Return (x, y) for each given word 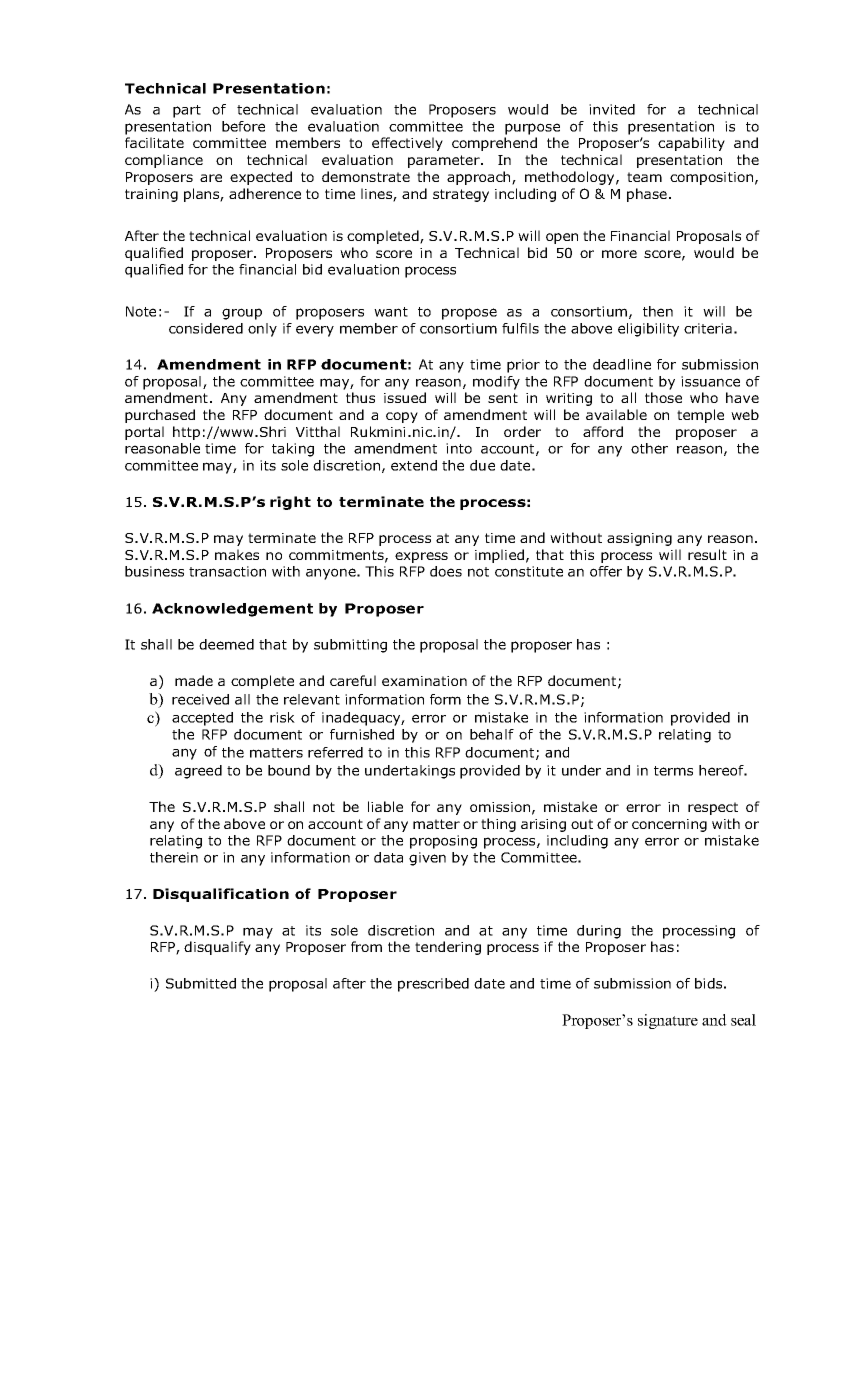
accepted (202, 719)
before (243, 126)
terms (673, 771)
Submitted (201, 983)
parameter (445, 161)
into (459, 448)
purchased (160, 416)
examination (424, 681)
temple (700, 416)
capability (691, 144)
